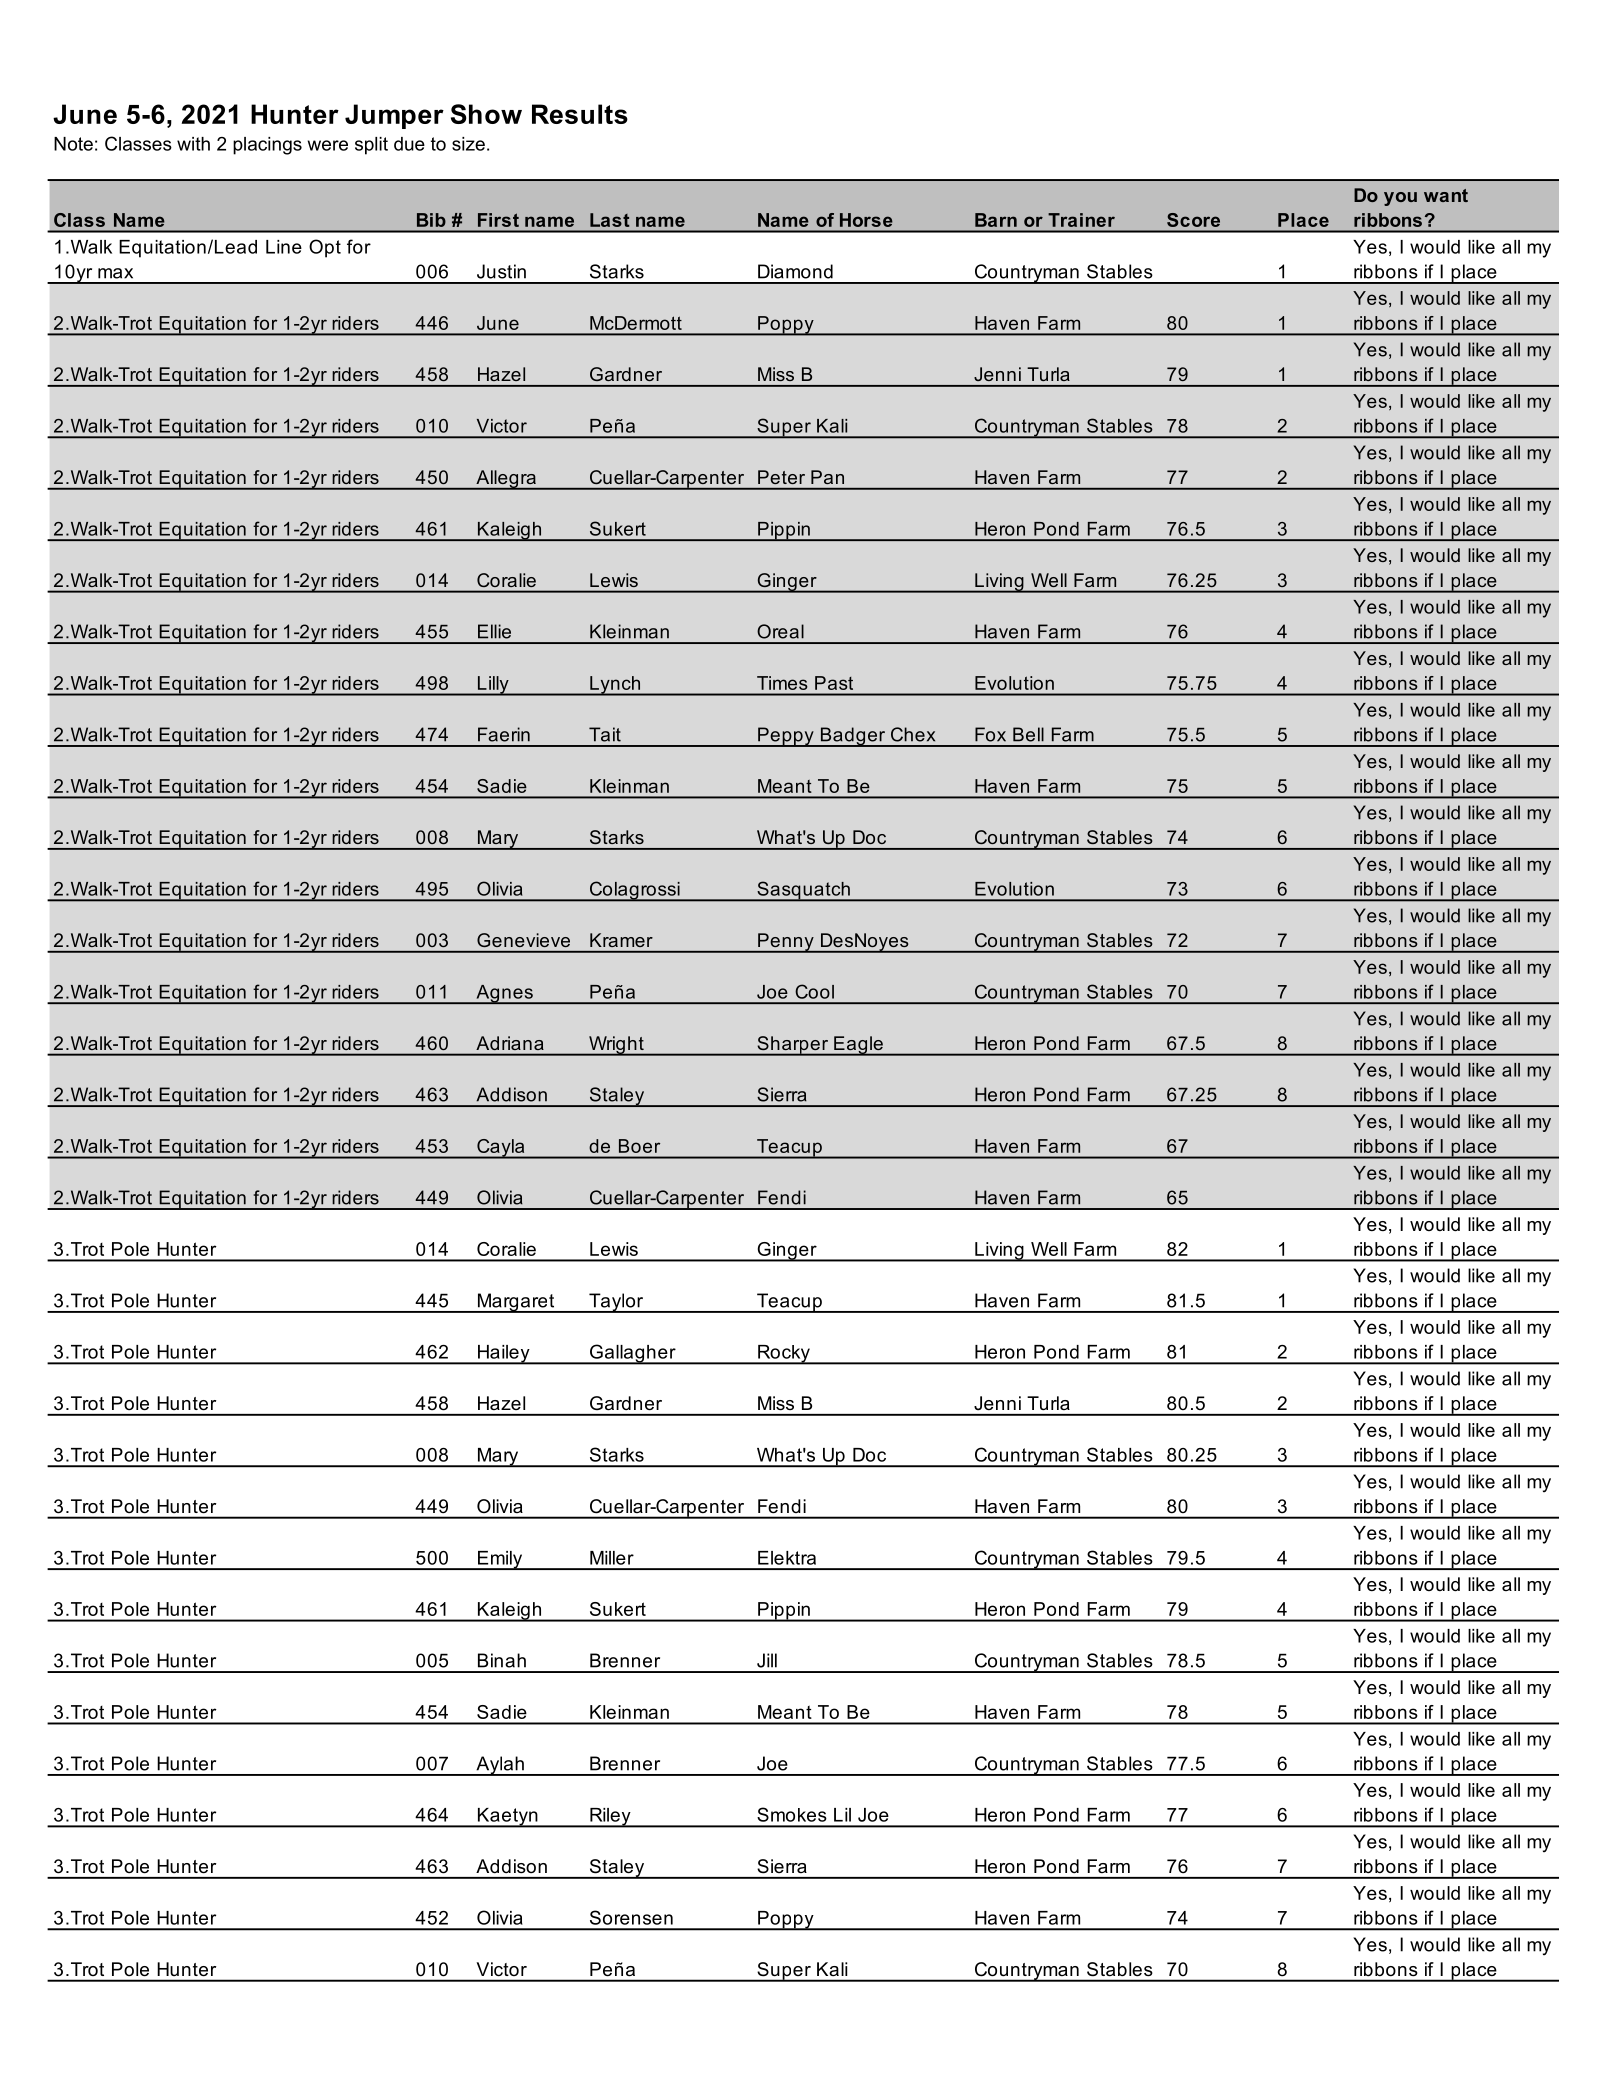 This page has height=2096, width=1620. What do you see at coordinates (793, 1046) in the page?
I see `Sharper` at bounding box center [793, 1046].
